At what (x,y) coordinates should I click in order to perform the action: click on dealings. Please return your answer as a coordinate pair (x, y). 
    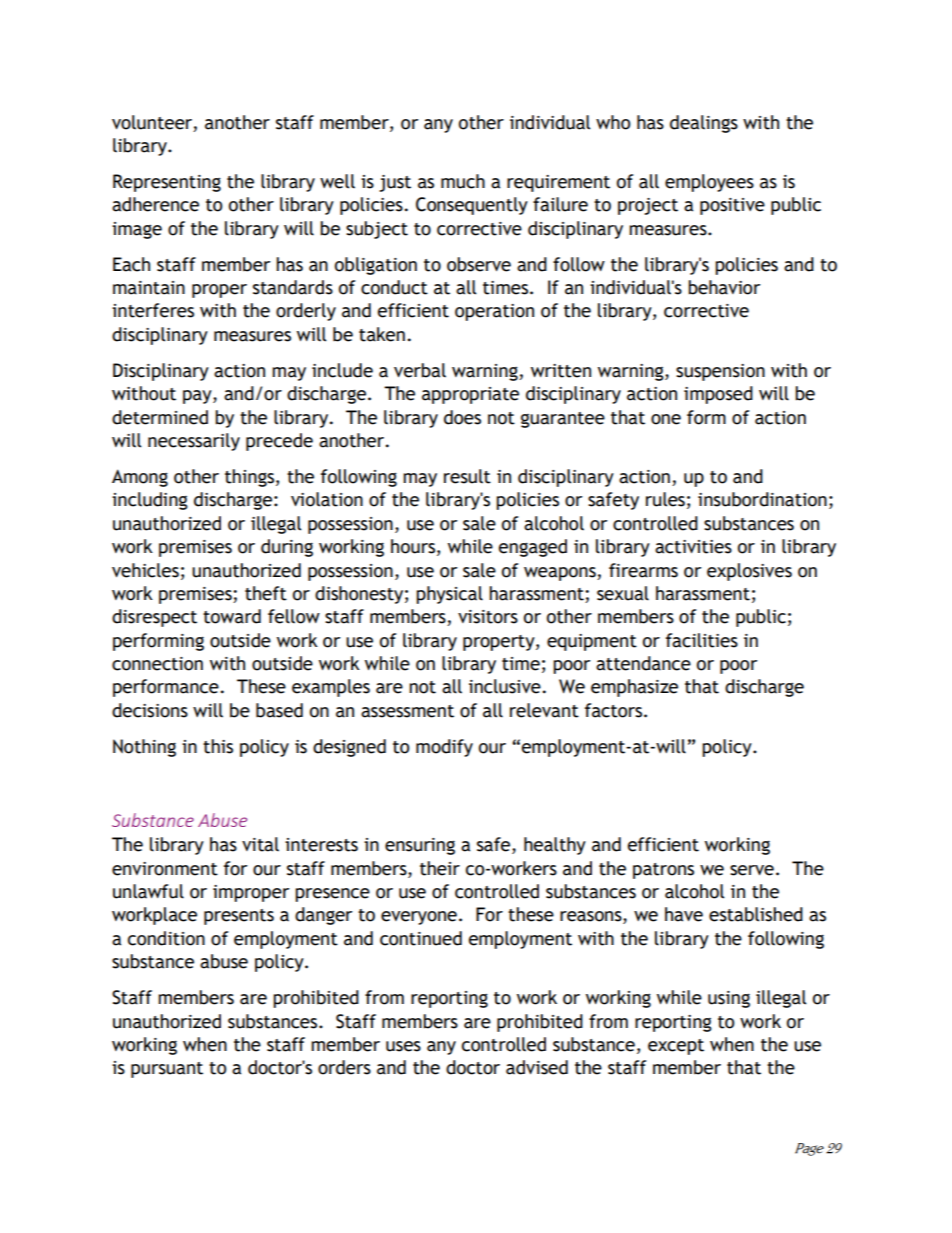
    Looking at the image, I should click on (704, 124).
